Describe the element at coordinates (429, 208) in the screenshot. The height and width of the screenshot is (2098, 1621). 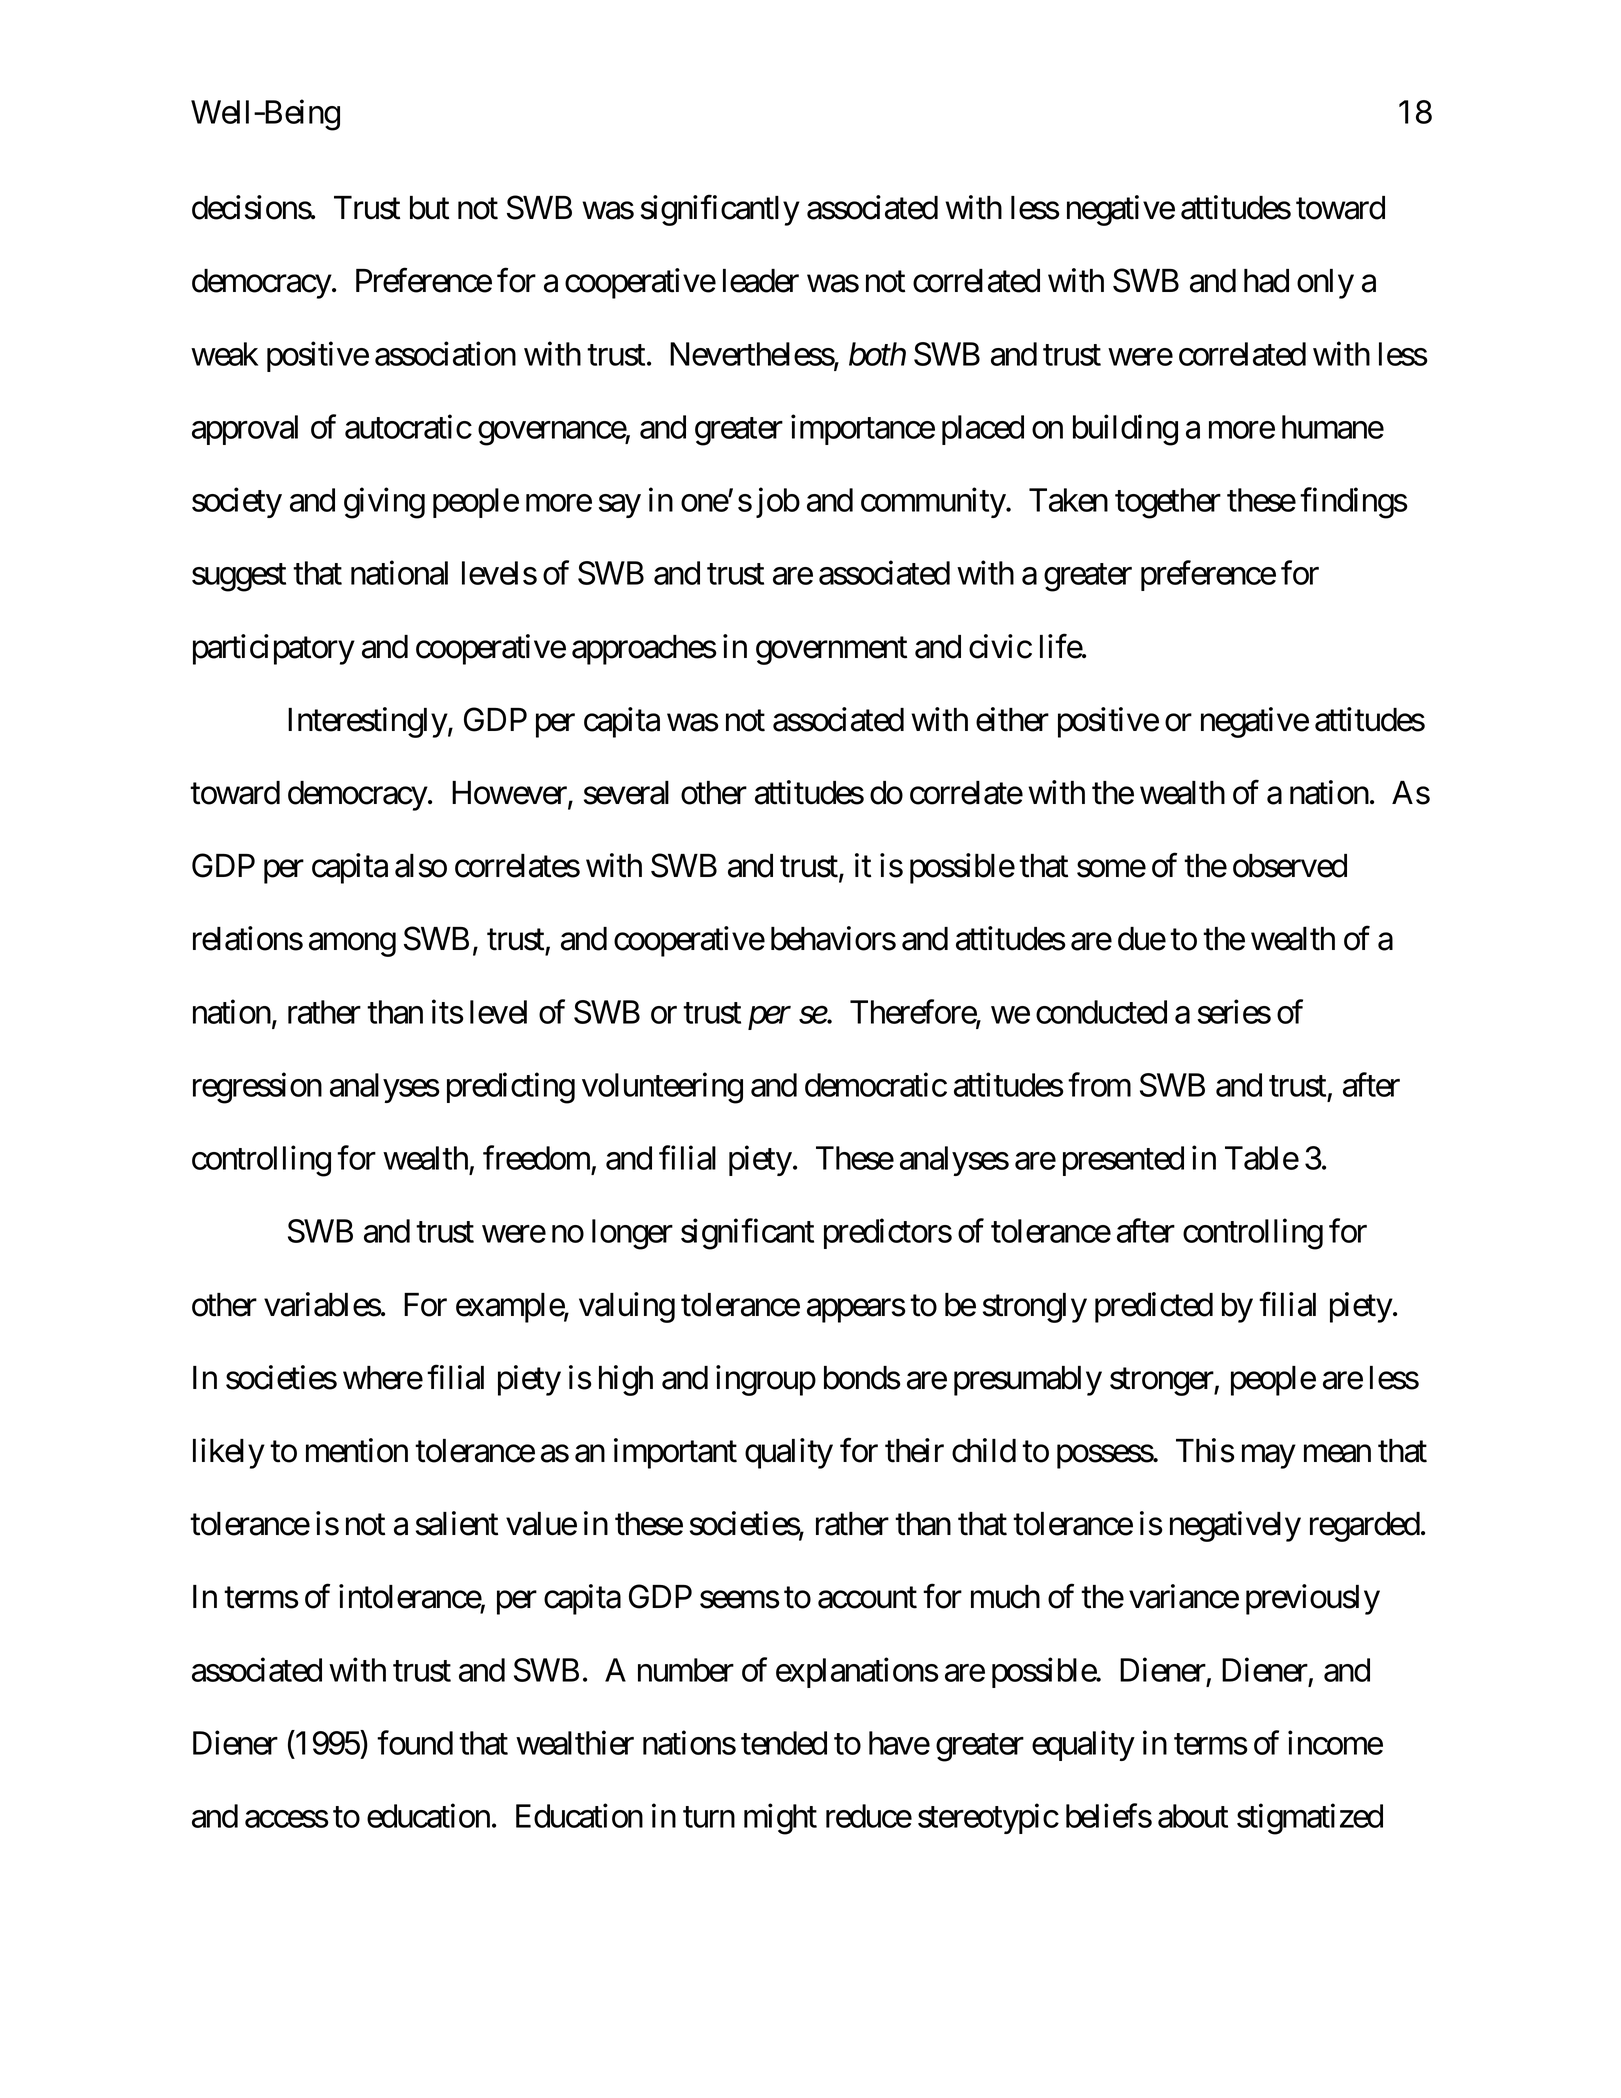
I see `but` at that location.
